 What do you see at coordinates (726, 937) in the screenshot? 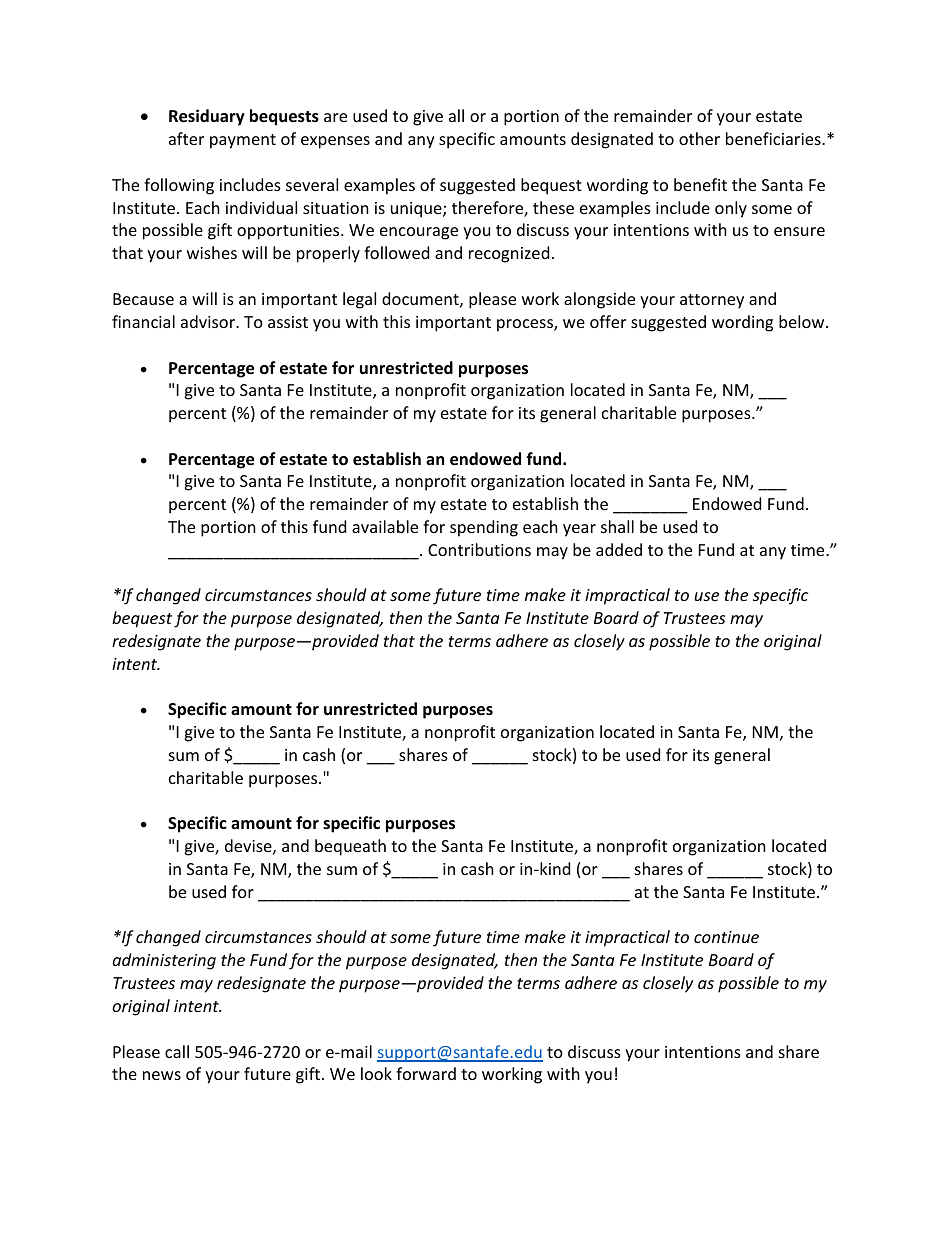
I see `continue` at bounding box center [726, 937].
